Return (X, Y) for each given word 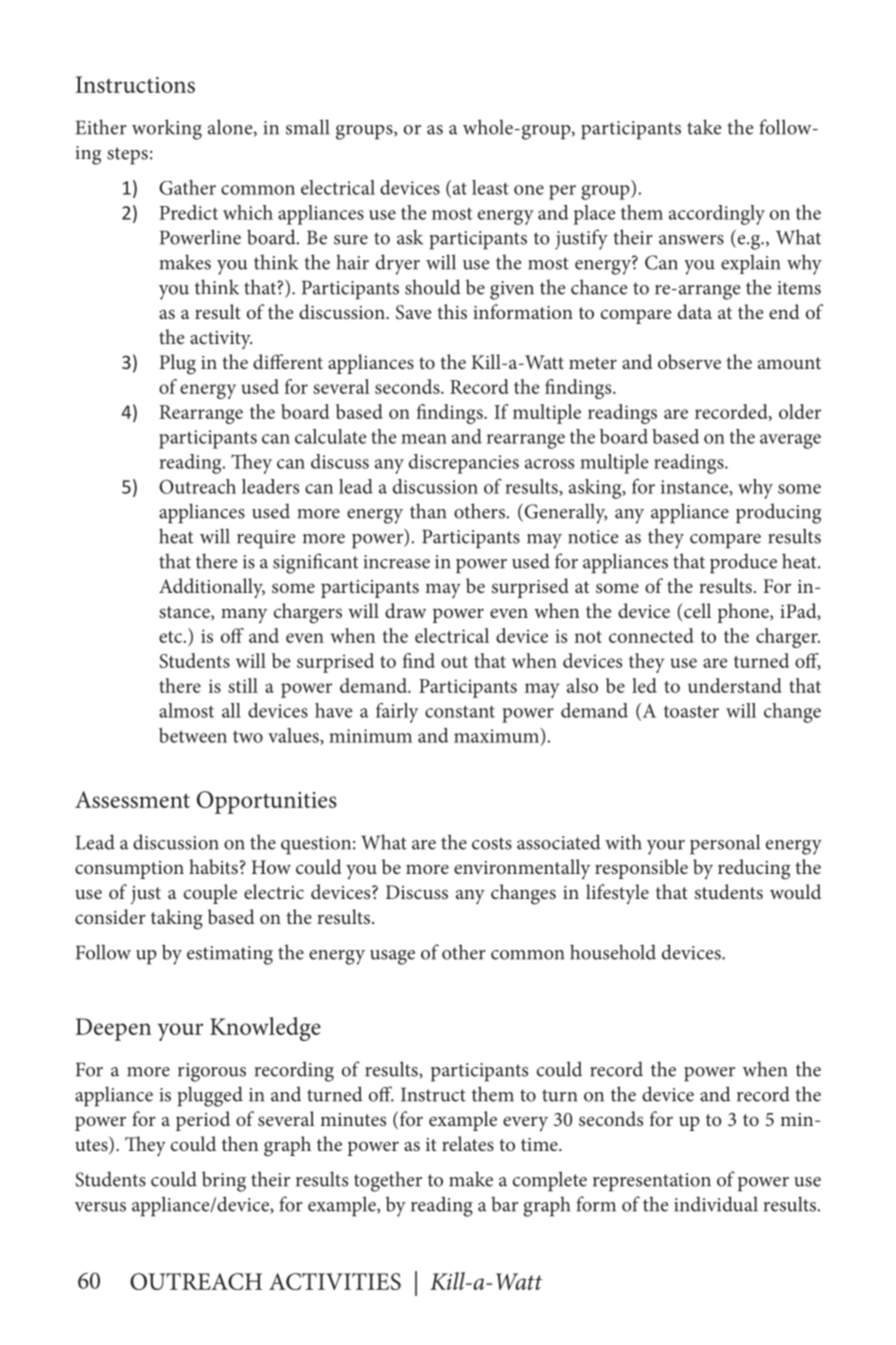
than (428, 511)
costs (492, 843)
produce (743, 563)
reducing (754, 869)
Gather (187, 187)
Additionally (212, 588)
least (490, 187)
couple (210, 894)
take (704, 127)
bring (224, 1181)
